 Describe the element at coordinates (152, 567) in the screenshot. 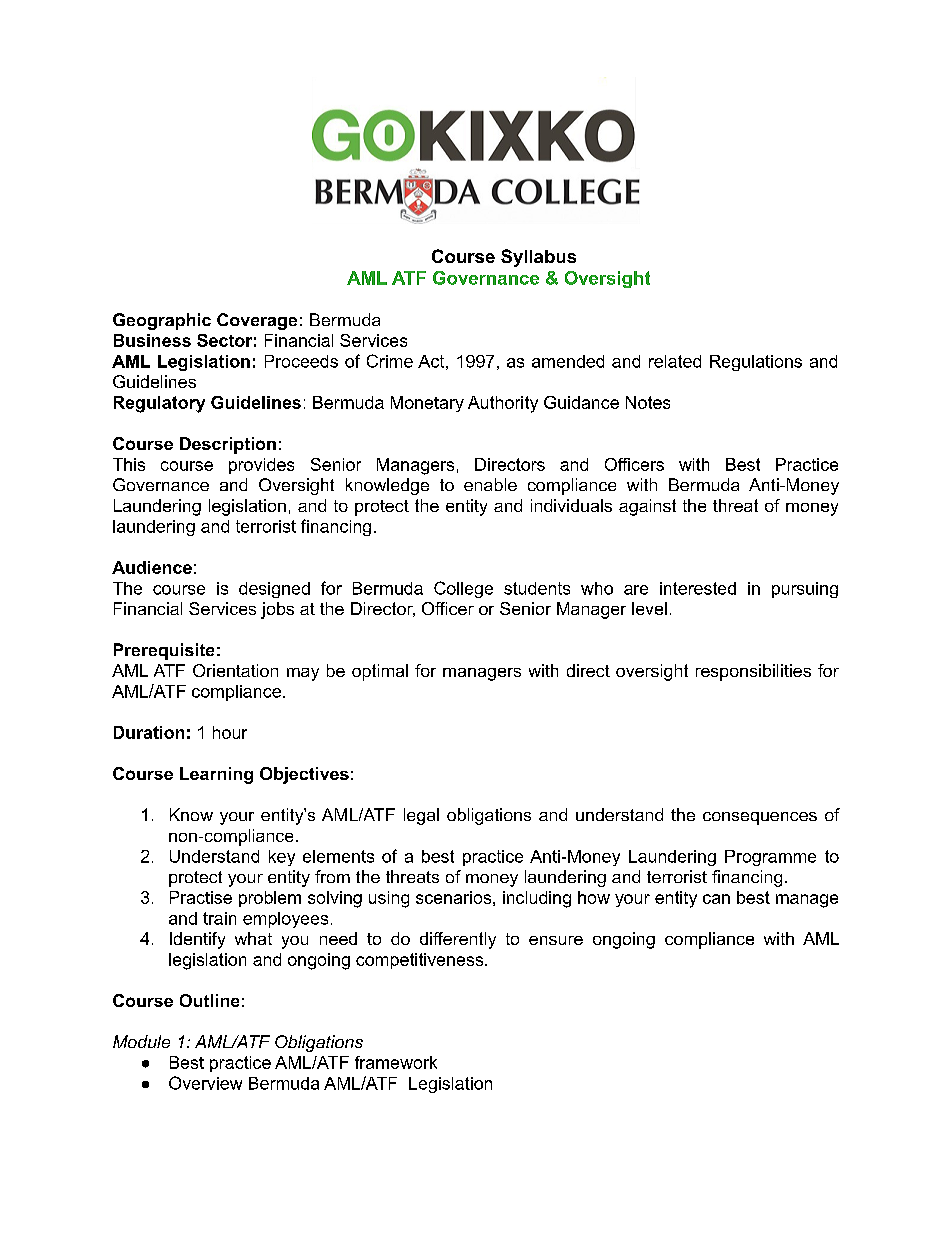

I see `Audience` at that location.
